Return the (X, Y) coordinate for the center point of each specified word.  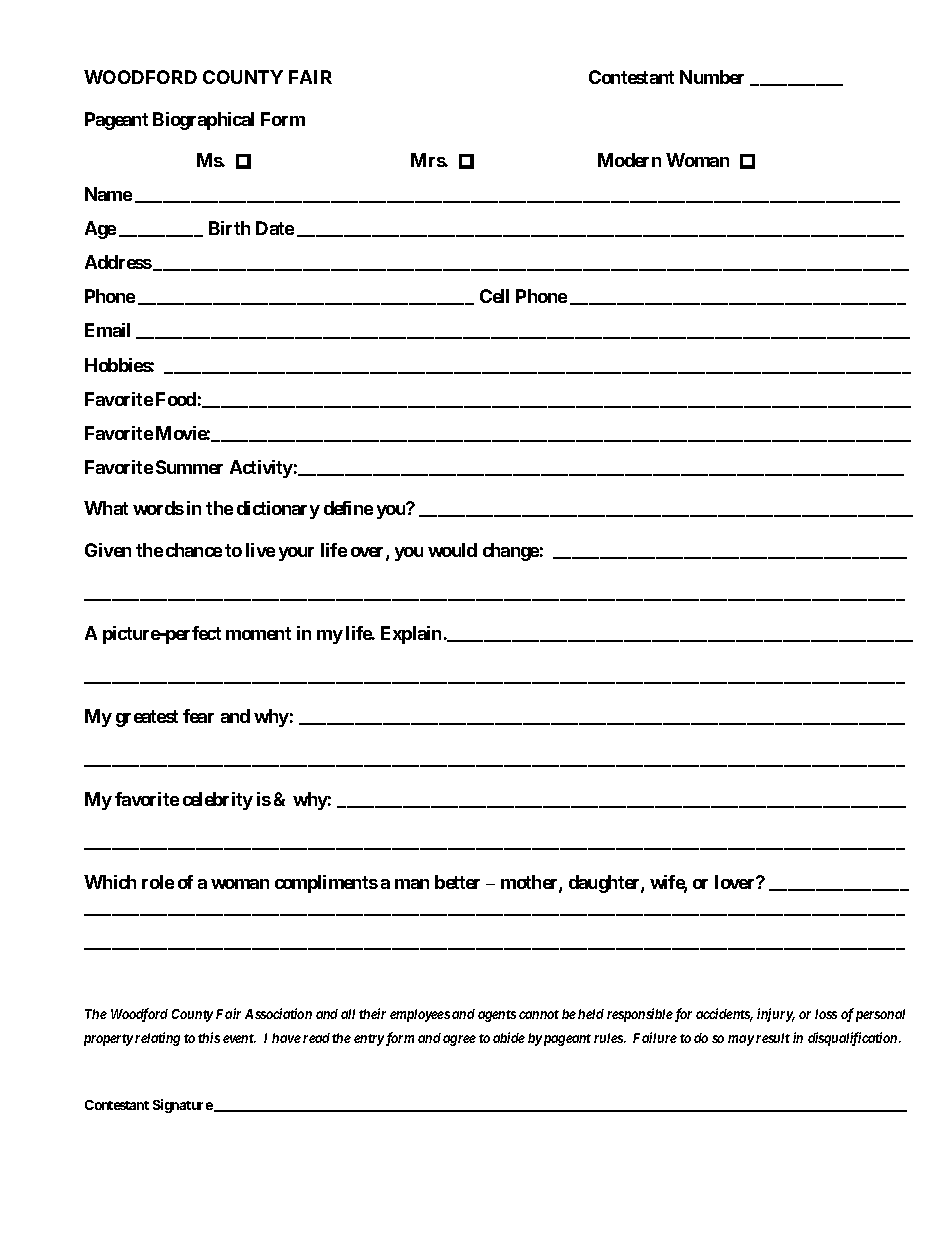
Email (107, 330)
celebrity (218, 801)
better (457, 882)
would (452, 550)
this (209, 1037)
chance (194, 550)
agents (497, 1016)
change (511, 552)
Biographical (203, 121)
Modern (629, 160)
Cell (494, 296)
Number (712, 77)
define (348, 508)
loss (826, 1014)
